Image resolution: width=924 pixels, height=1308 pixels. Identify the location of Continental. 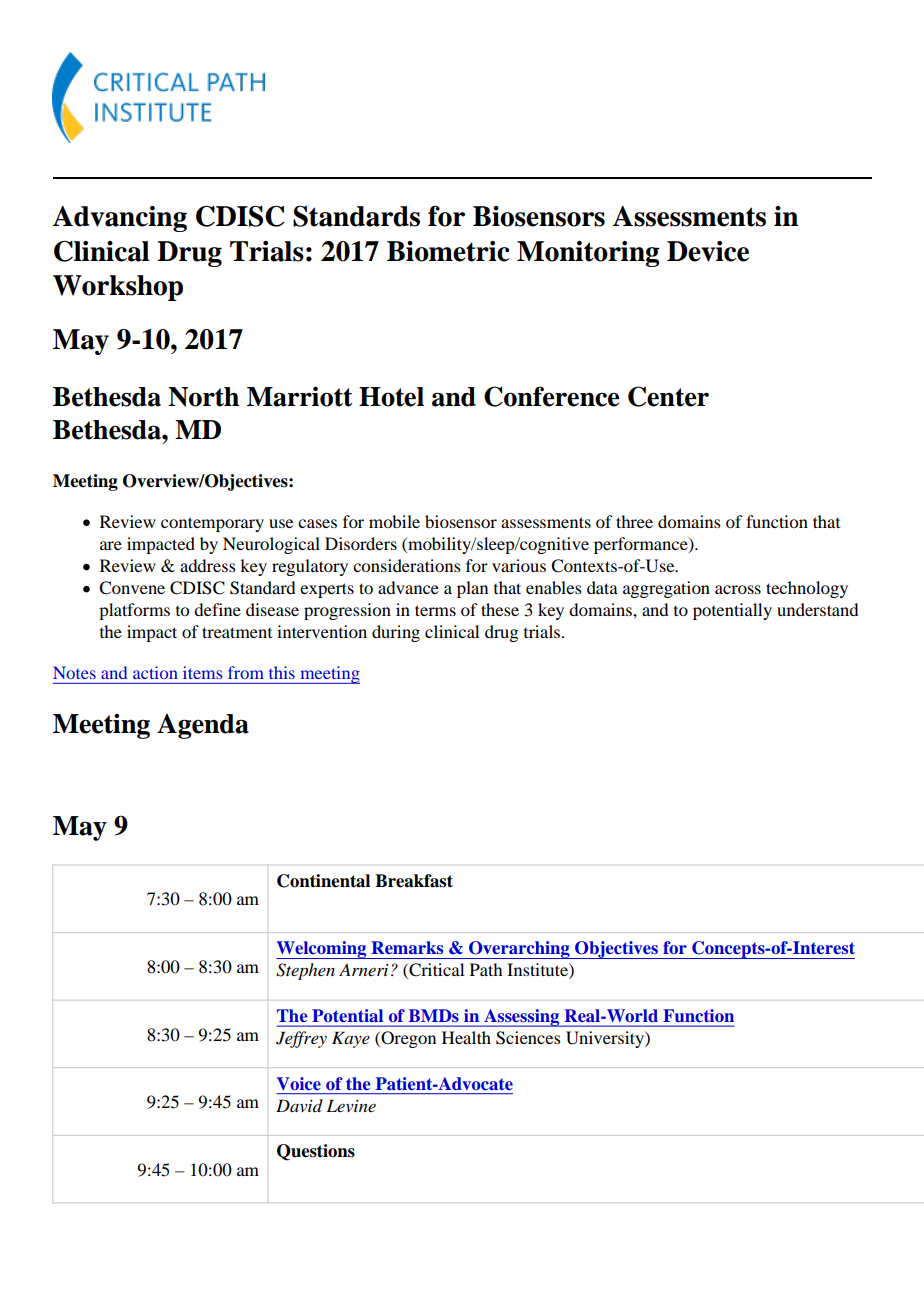
(323, 881).
